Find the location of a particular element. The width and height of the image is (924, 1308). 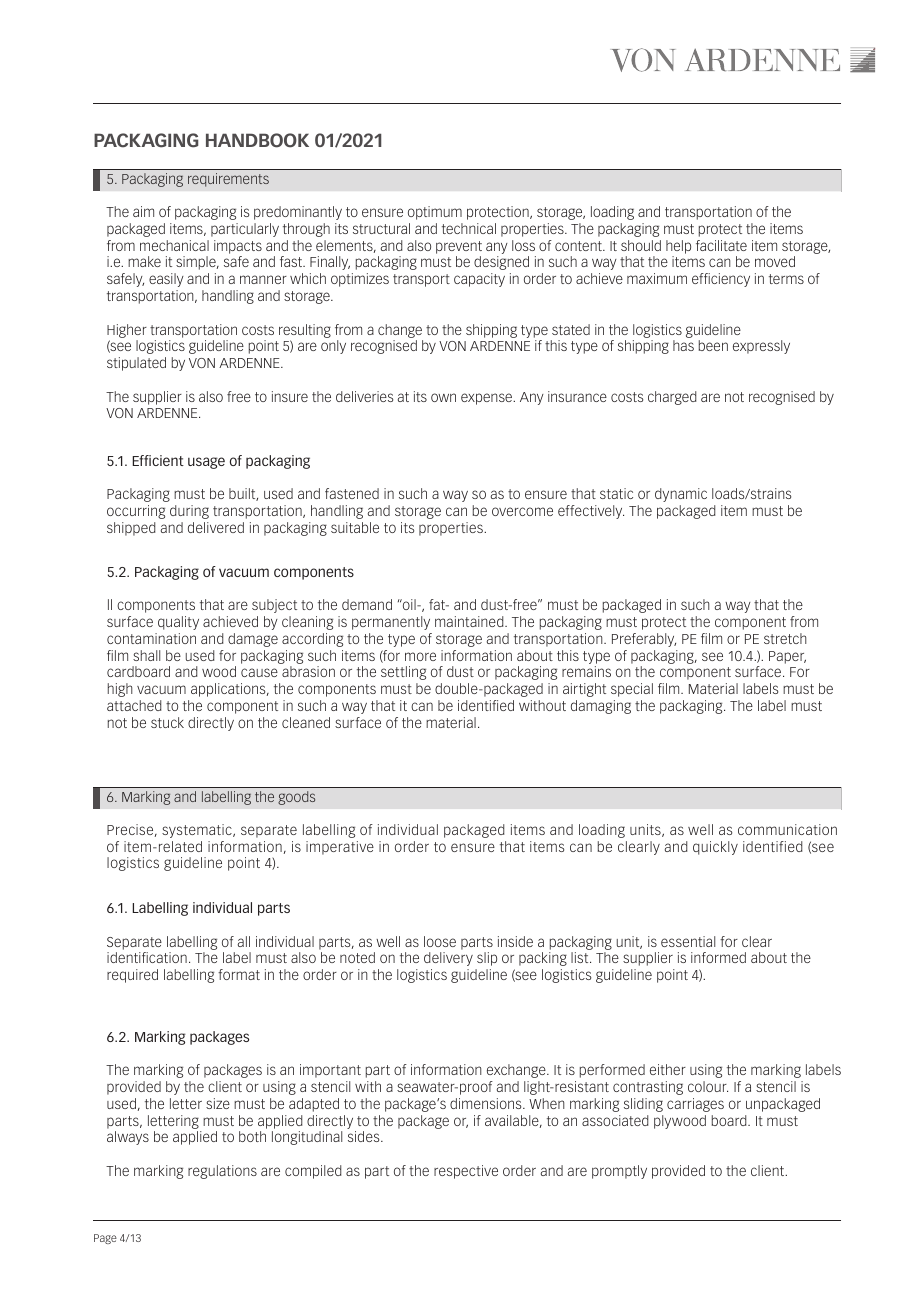

optimum is located at coordinates (435, 213).
